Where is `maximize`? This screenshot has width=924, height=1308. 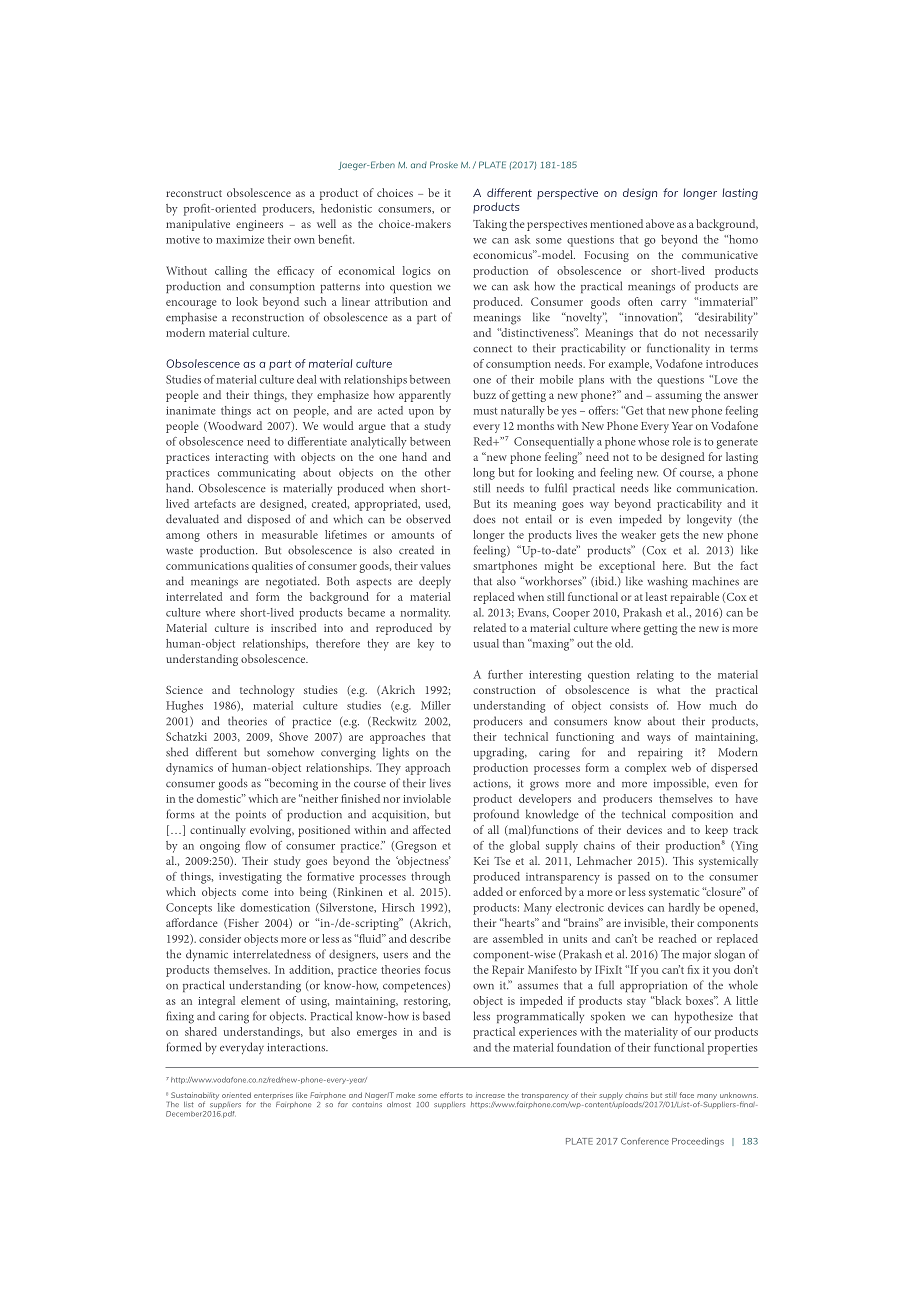 maximize is located at coordinates (240, 239).
